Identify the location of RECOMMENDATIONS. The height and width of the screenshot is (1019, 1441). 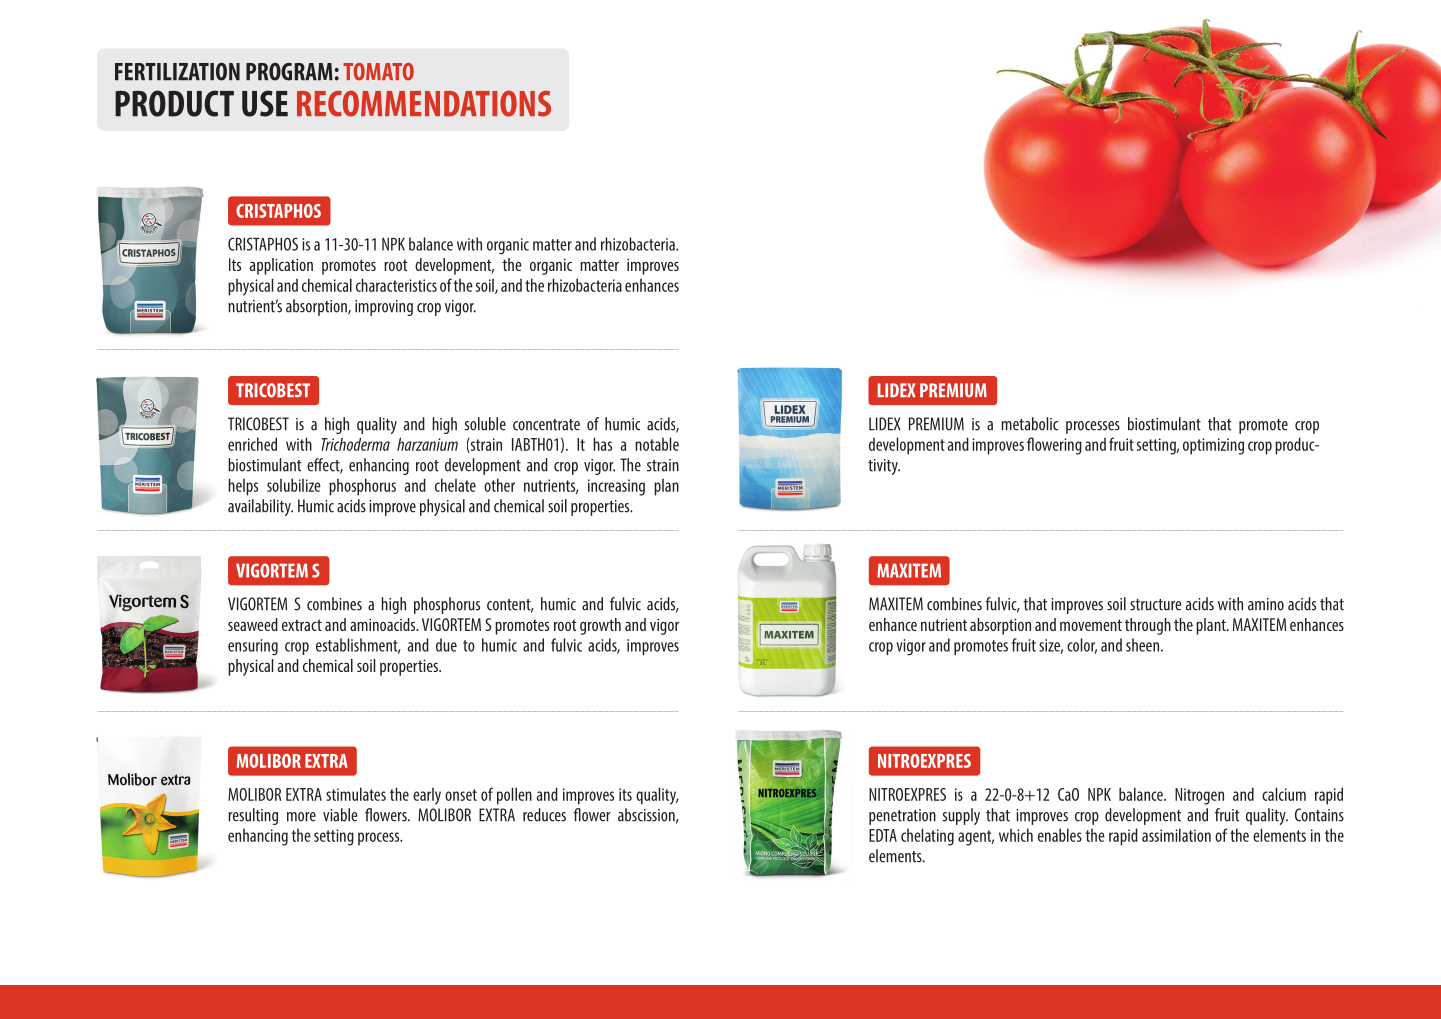
(424, 103).
